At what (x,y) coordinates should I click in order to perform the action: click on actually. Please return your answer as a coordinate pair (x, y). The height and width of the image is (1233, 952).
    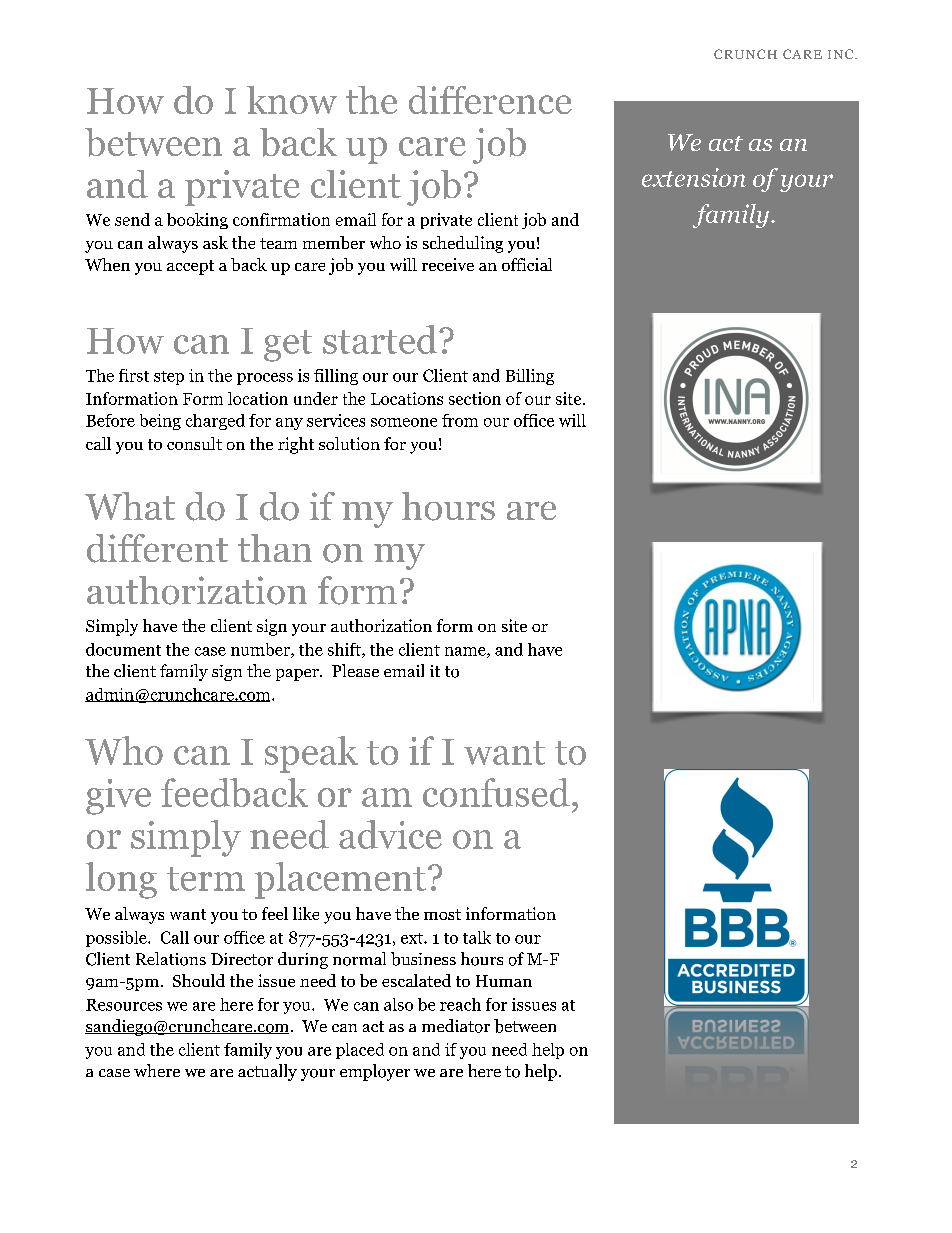
    Looking at the image, I should click on (267, 1072).
